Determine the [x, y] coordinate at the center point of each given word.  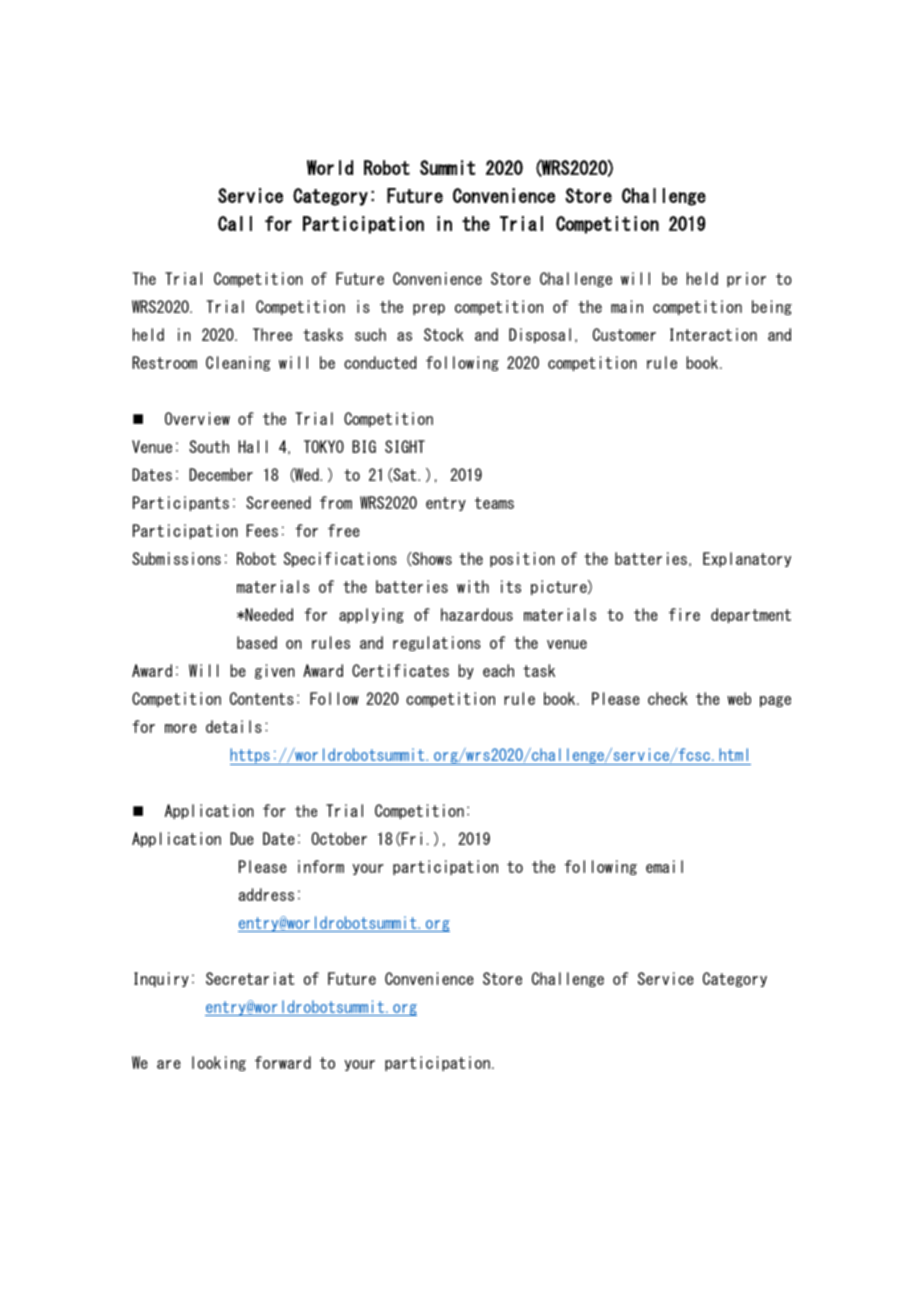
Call [235, 223]
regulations [437, 643]
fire [684, 614]
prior [746, 279]
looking [219, 1063]
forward [283, 1062]
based [257, 642]
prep [429, 309]
